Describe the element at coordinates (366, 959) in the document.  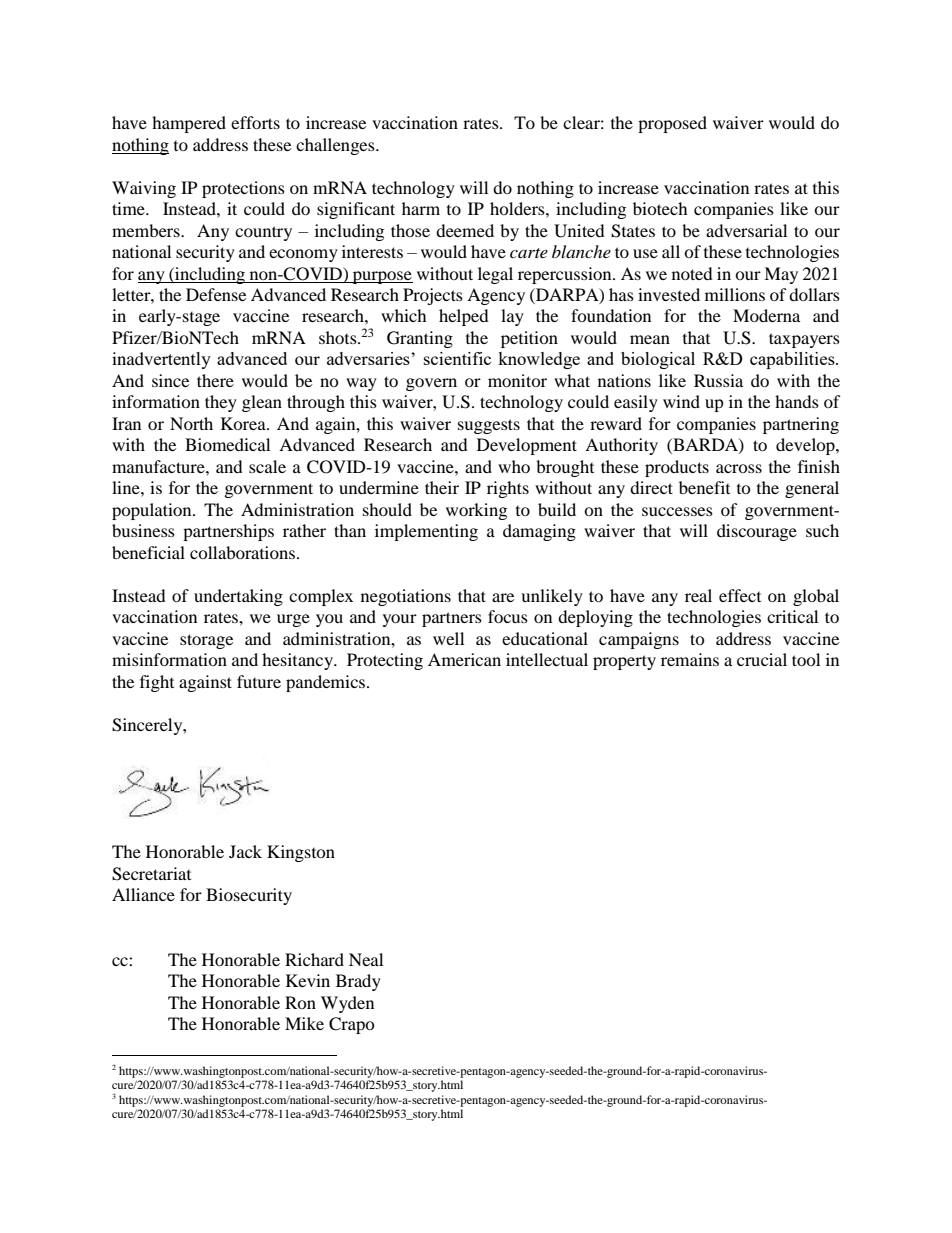
I see `Neal` at that location.
